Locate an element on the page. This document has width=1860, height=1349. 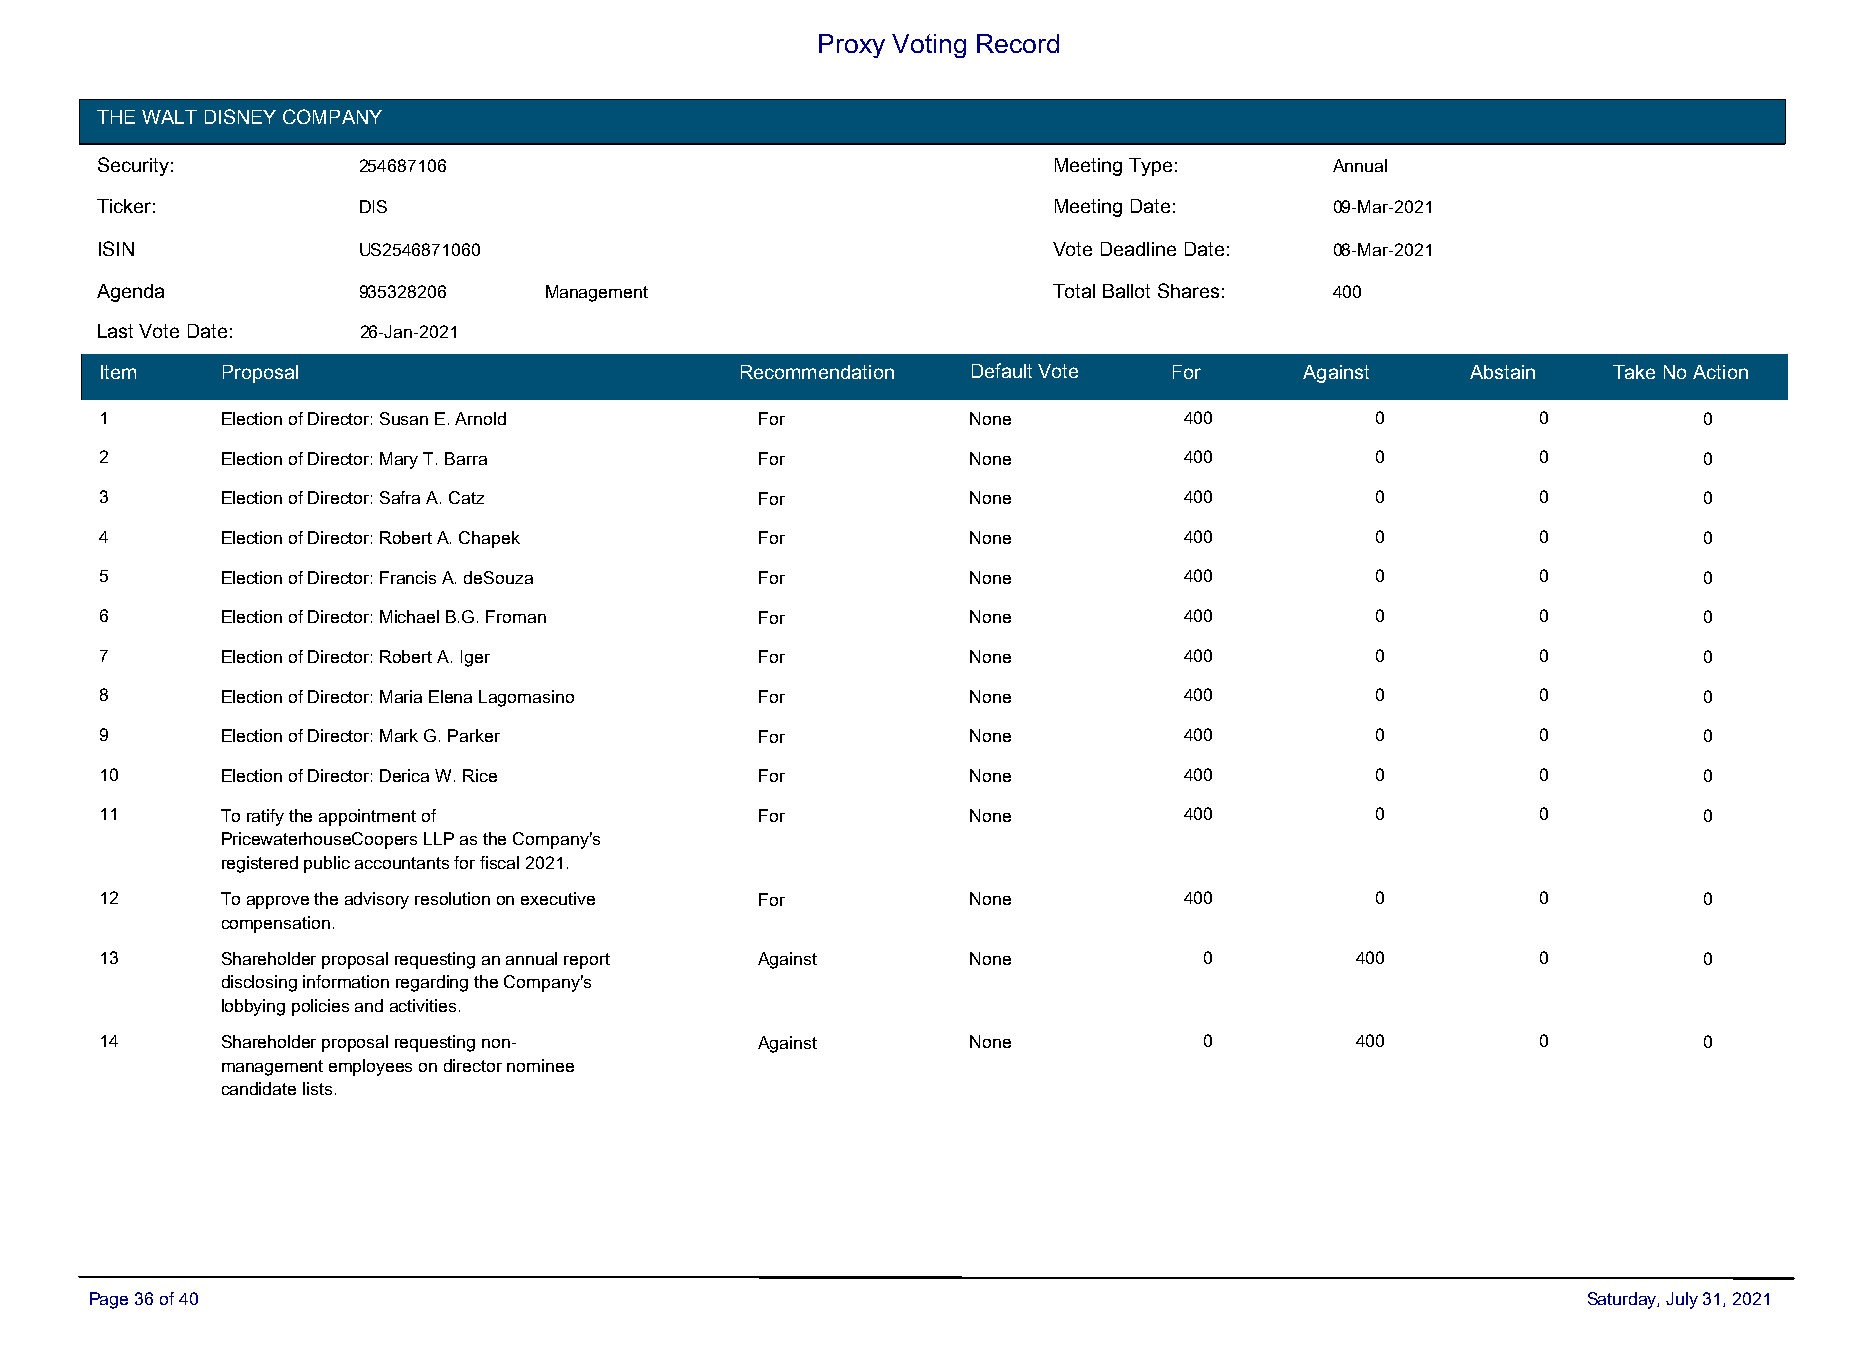
Maria is located at coordinates (401, 696).
